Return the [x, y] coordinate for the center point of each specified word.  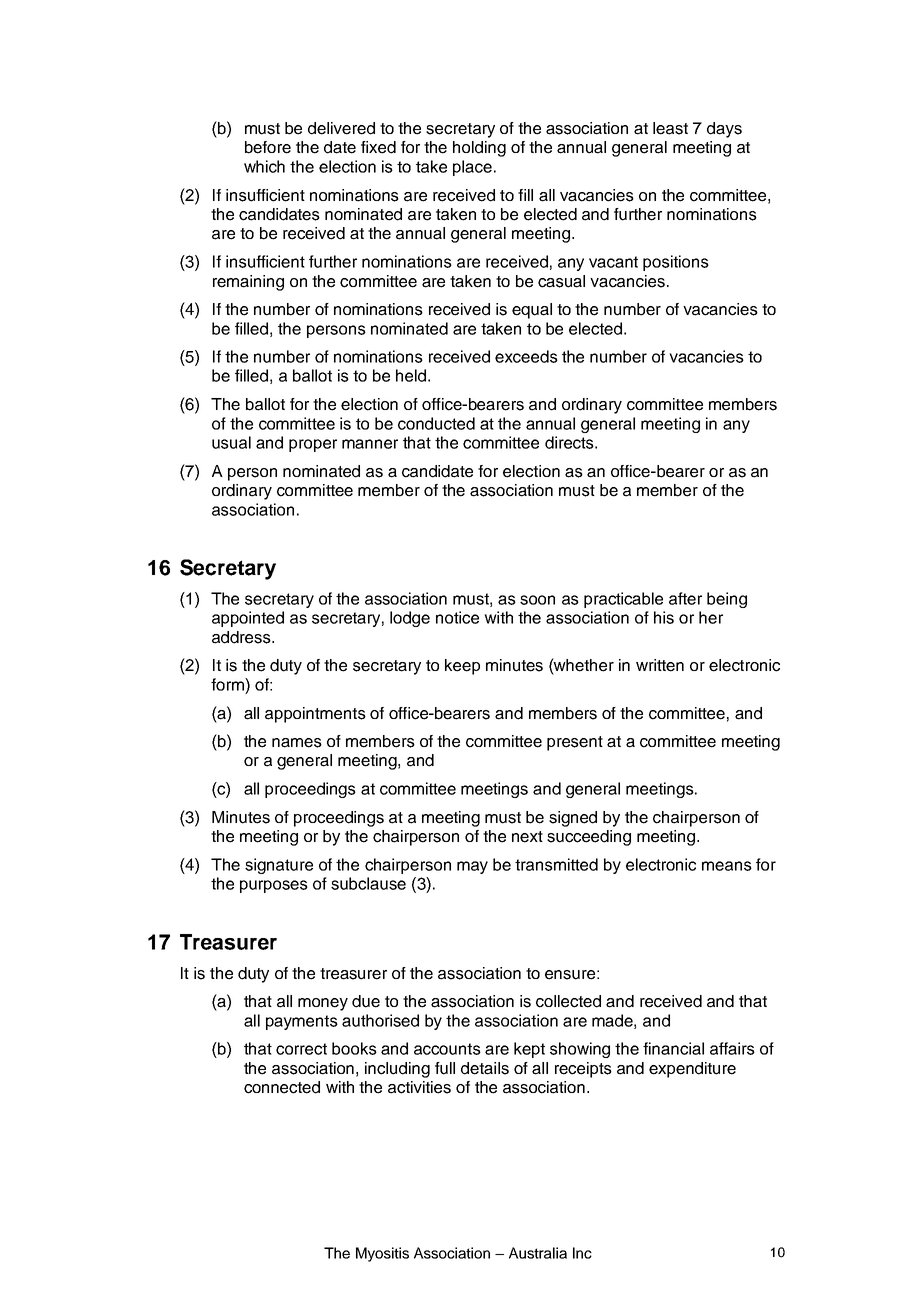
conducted [436, 423]
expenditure [692, 1070]
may [472, 867]
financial [673, 1048]
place [472, 168]
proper [313, 445]
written [660, 665]
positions [676, 263]
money [323, 1004]
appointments [315, 715]
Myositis [382, 1254]
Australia [538, 1253]
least [670, 128]
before [268, 147]
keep [462, 667]
